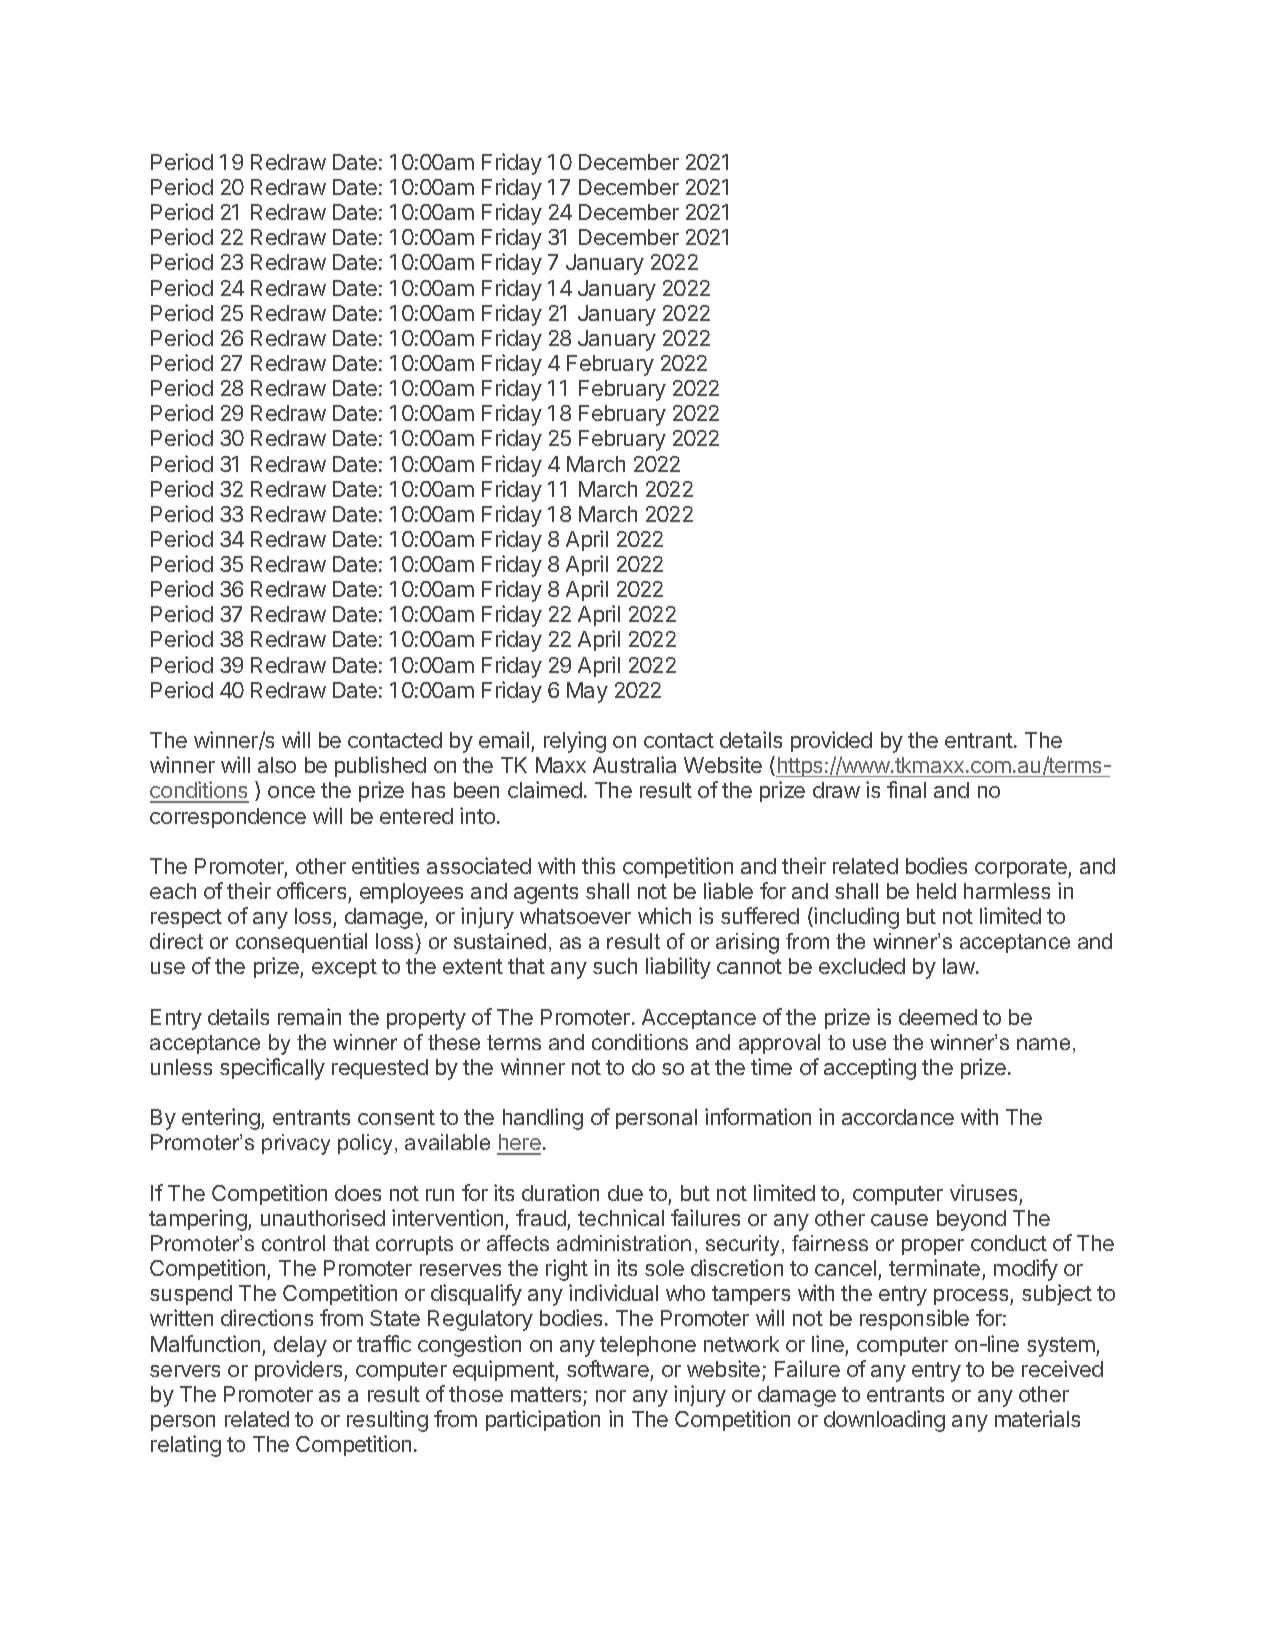  Describe the element at coordinates (959, 966) in the screenshot. I see `law` at that location.
